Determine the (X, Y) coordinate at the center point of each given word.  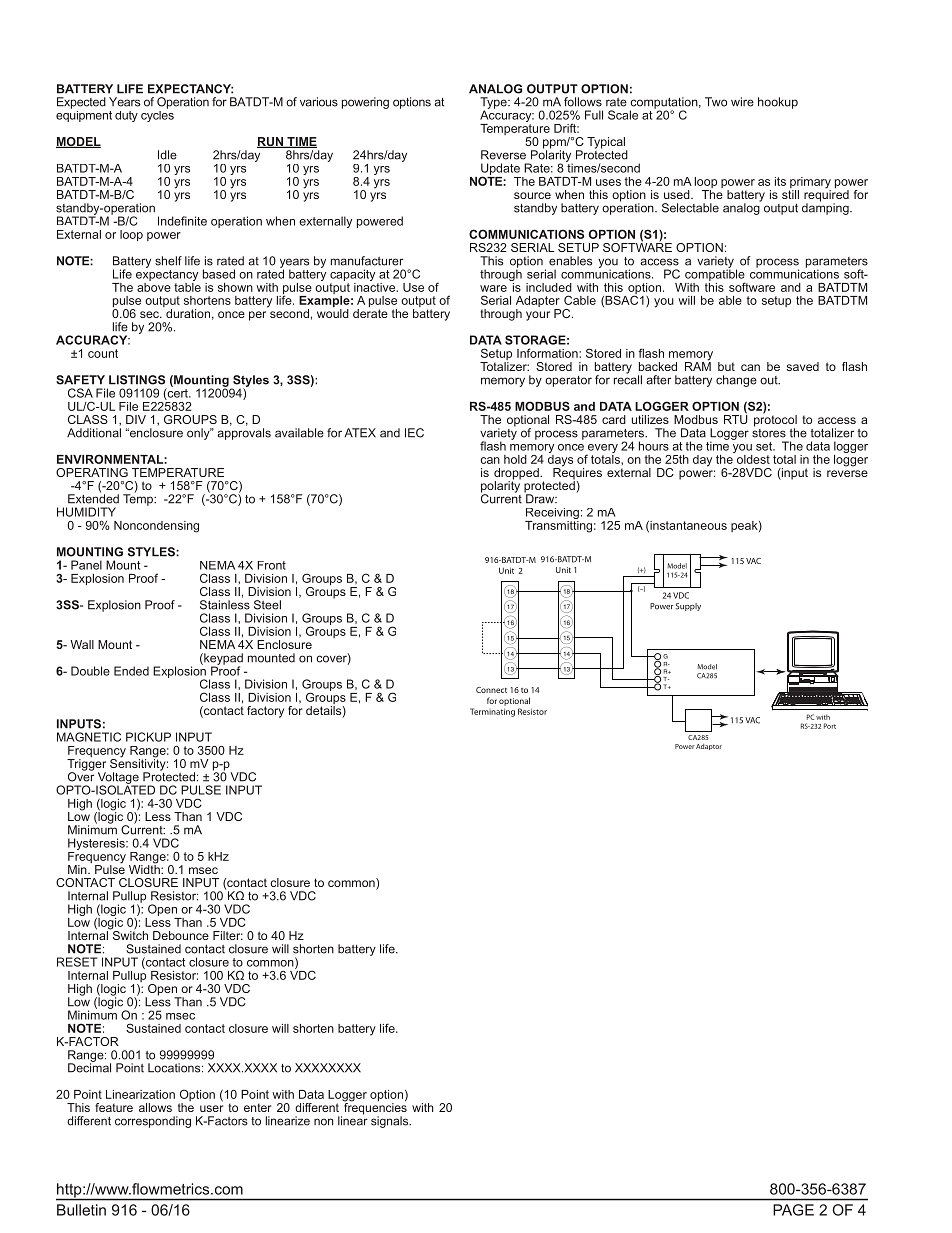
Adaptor (709, 747)
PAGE (793, 1210)
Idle (167, 155)
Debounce (181, 935)
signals (391, 1122)
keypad (222, 660)
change (736, 381)
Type (494, 104)
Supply (688, 607)
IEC (414, 433)
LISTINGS (137, 380)
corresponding (153, 1122)
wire (742, 102)
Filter (228, 935)
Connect (491, 690)
